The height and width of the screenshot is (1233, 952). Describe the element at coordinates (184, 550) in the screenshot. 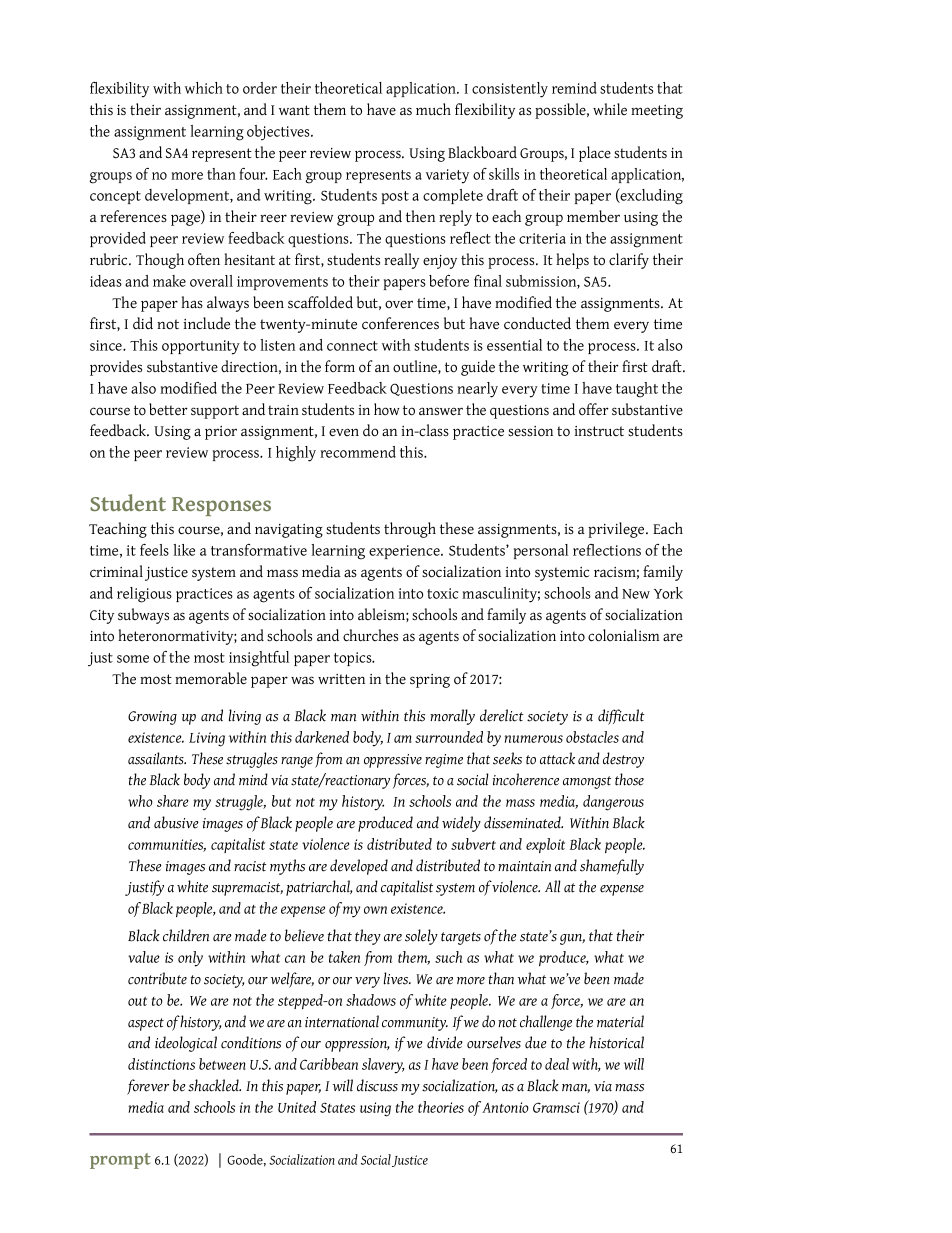

I see `like` at that location.
